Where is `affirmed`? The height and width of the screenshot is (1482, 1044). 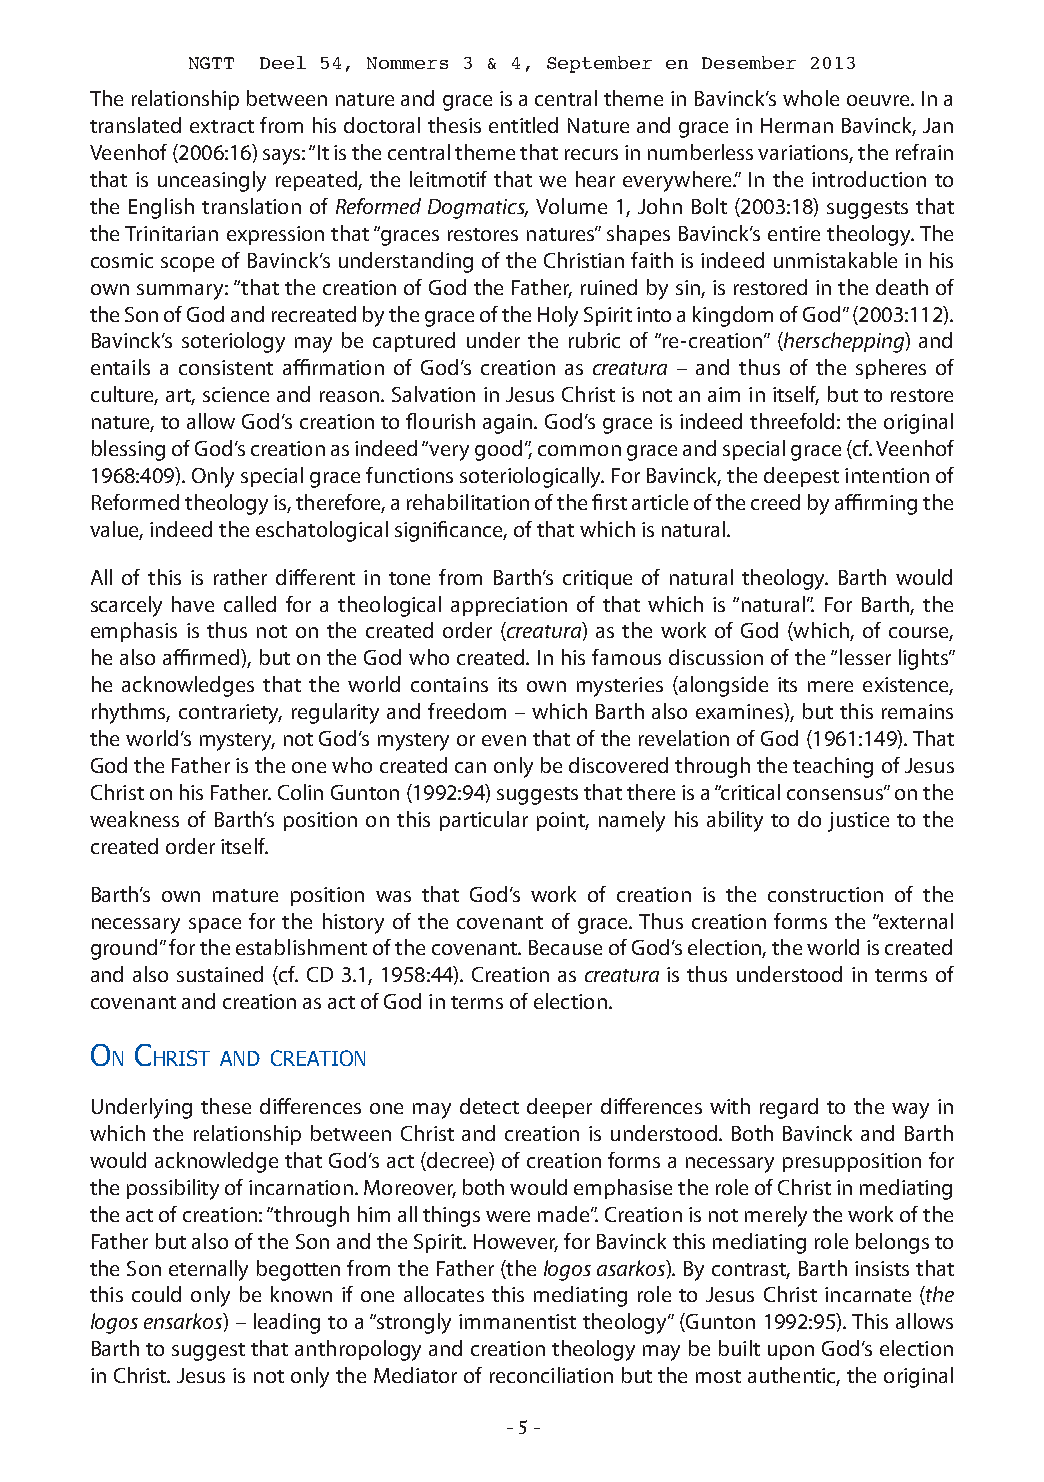 affirmed is located at coordinates (202, 657).
